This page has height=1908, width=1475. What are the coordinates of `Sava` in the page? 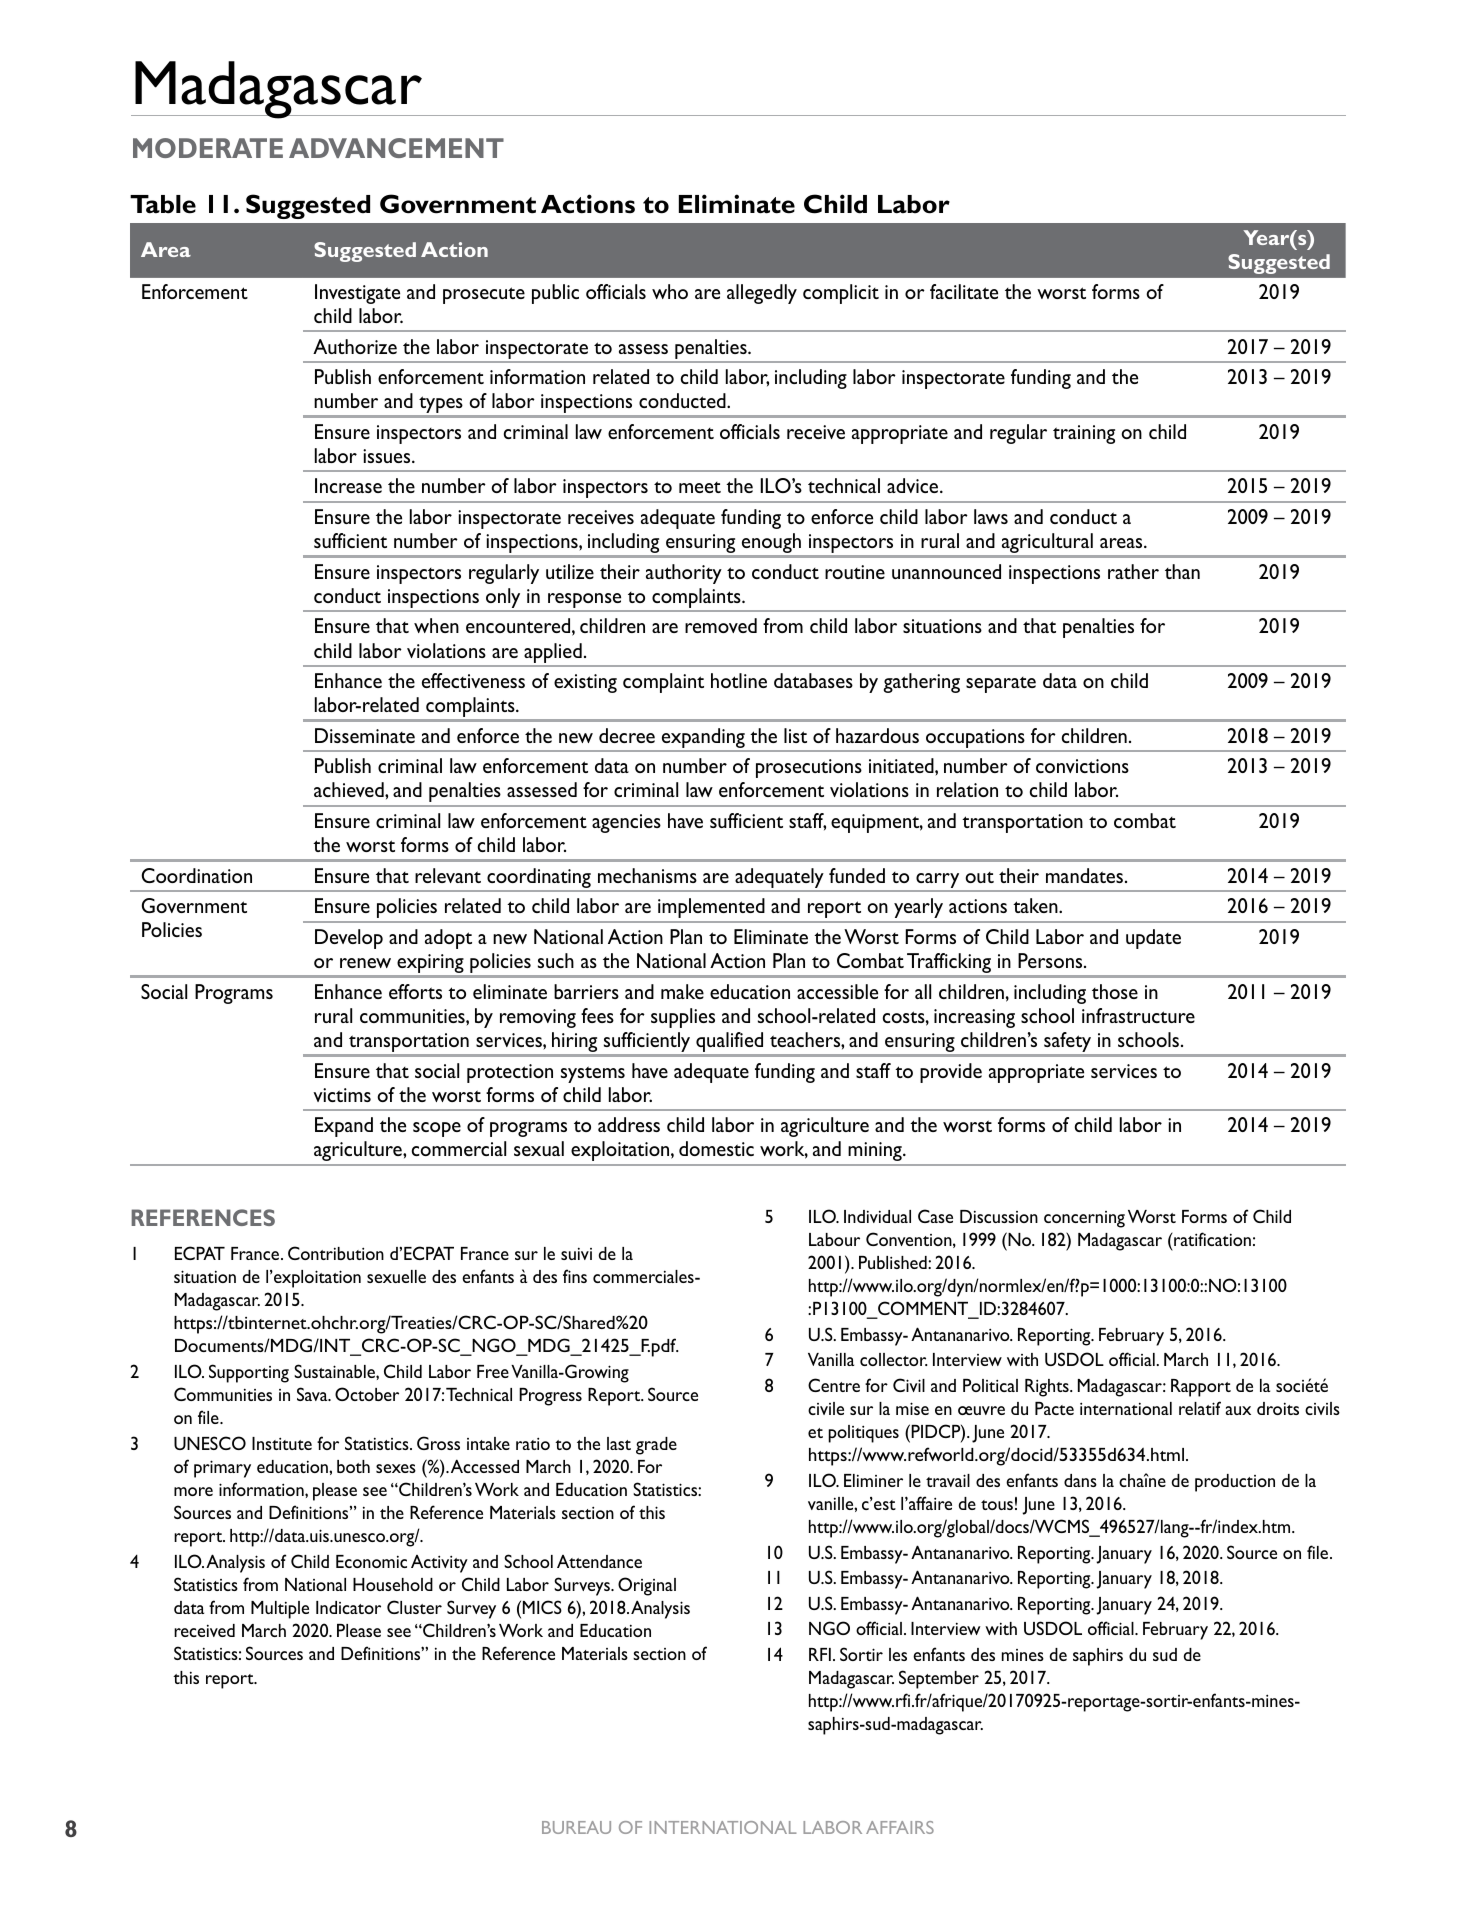 It's located at (313, 1394).
